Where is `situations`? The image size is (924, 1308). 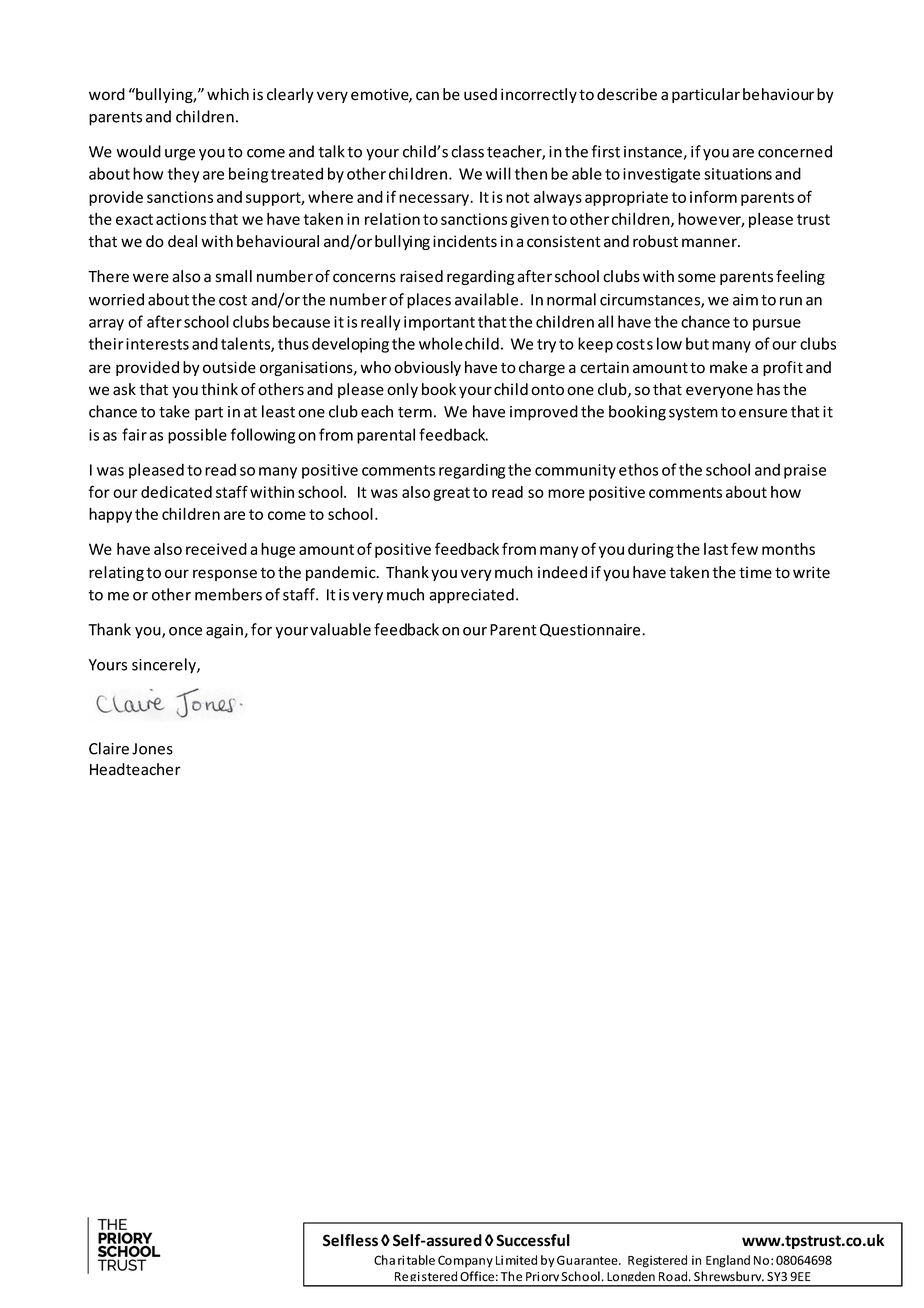
situations is located at coordinates (738, 174).
